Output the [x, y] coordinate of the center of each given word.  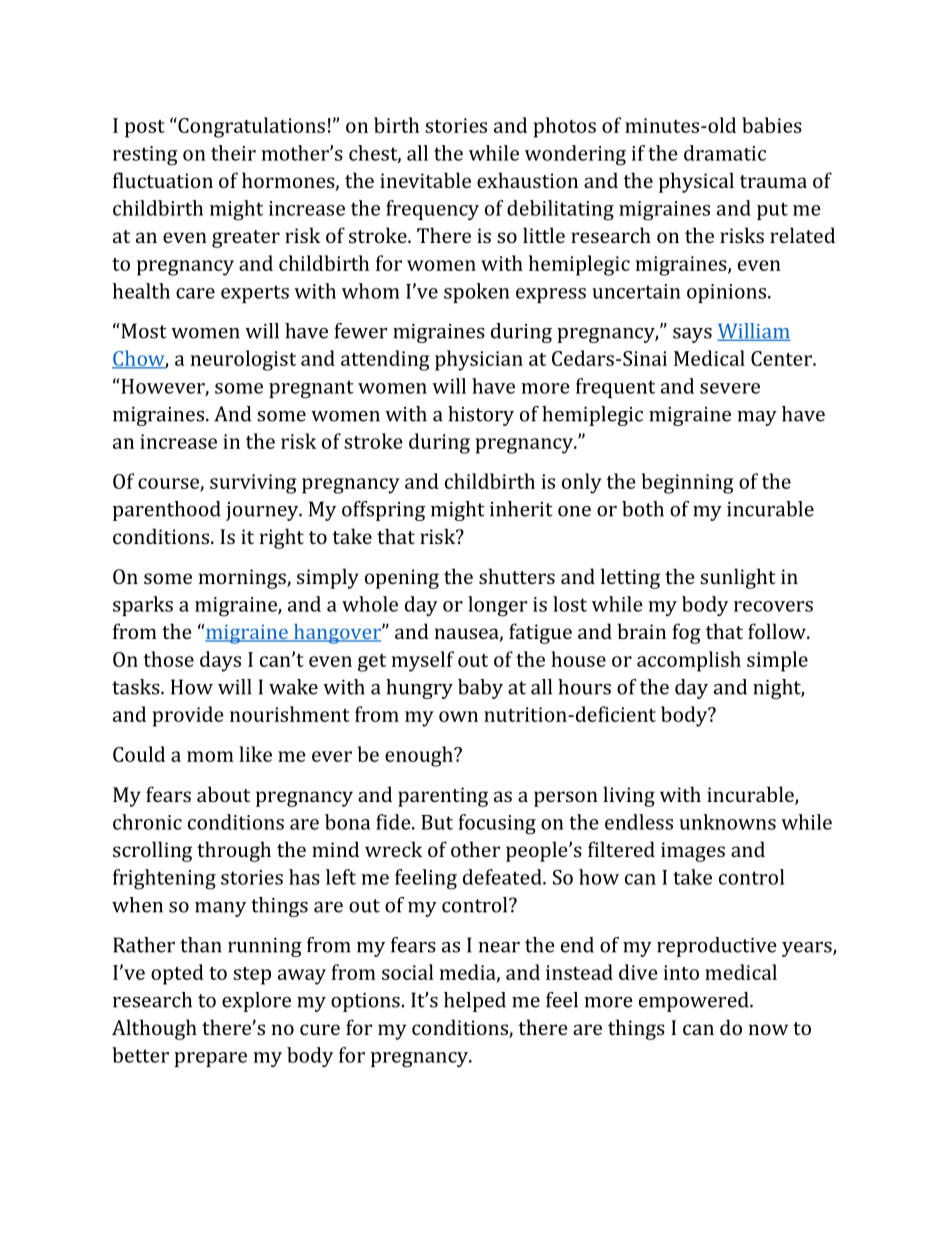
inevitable [425, 180]
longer [497, 606]
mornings [243, 579]
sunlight [738, 578]
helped [475, 1002]
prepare [210, 1059]
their [233, 153]
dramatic [725, 153]
